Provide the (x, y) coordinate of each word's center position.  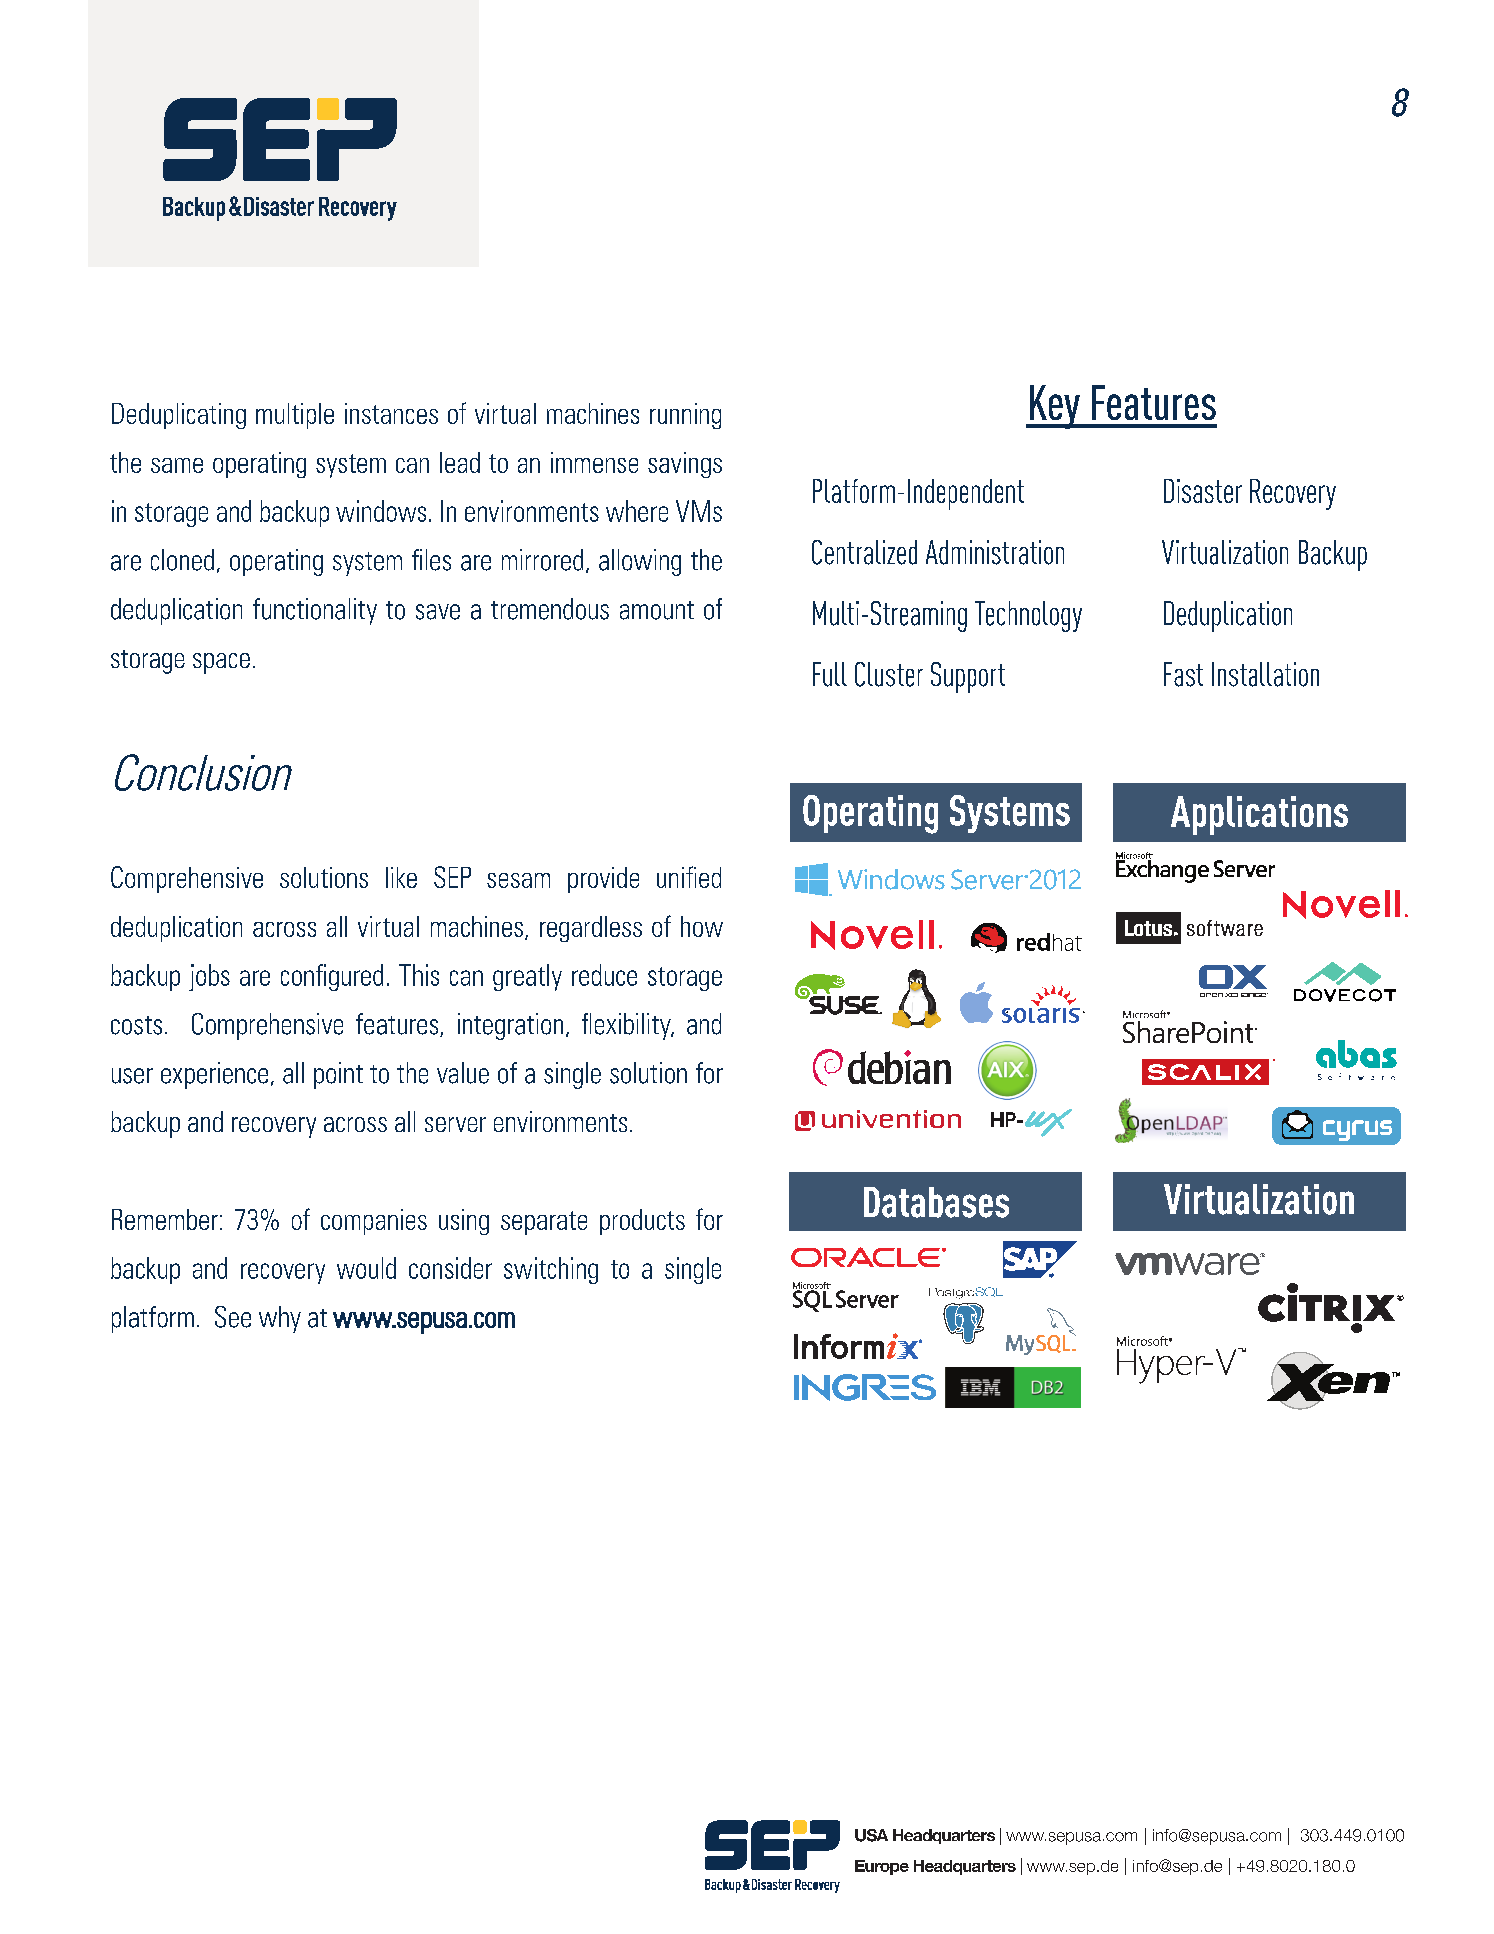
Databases (936, 1202)
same (177, 465)
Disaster (1203, 491)
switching (551, 1270)
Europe (882, 1867)
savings (685, 465)
